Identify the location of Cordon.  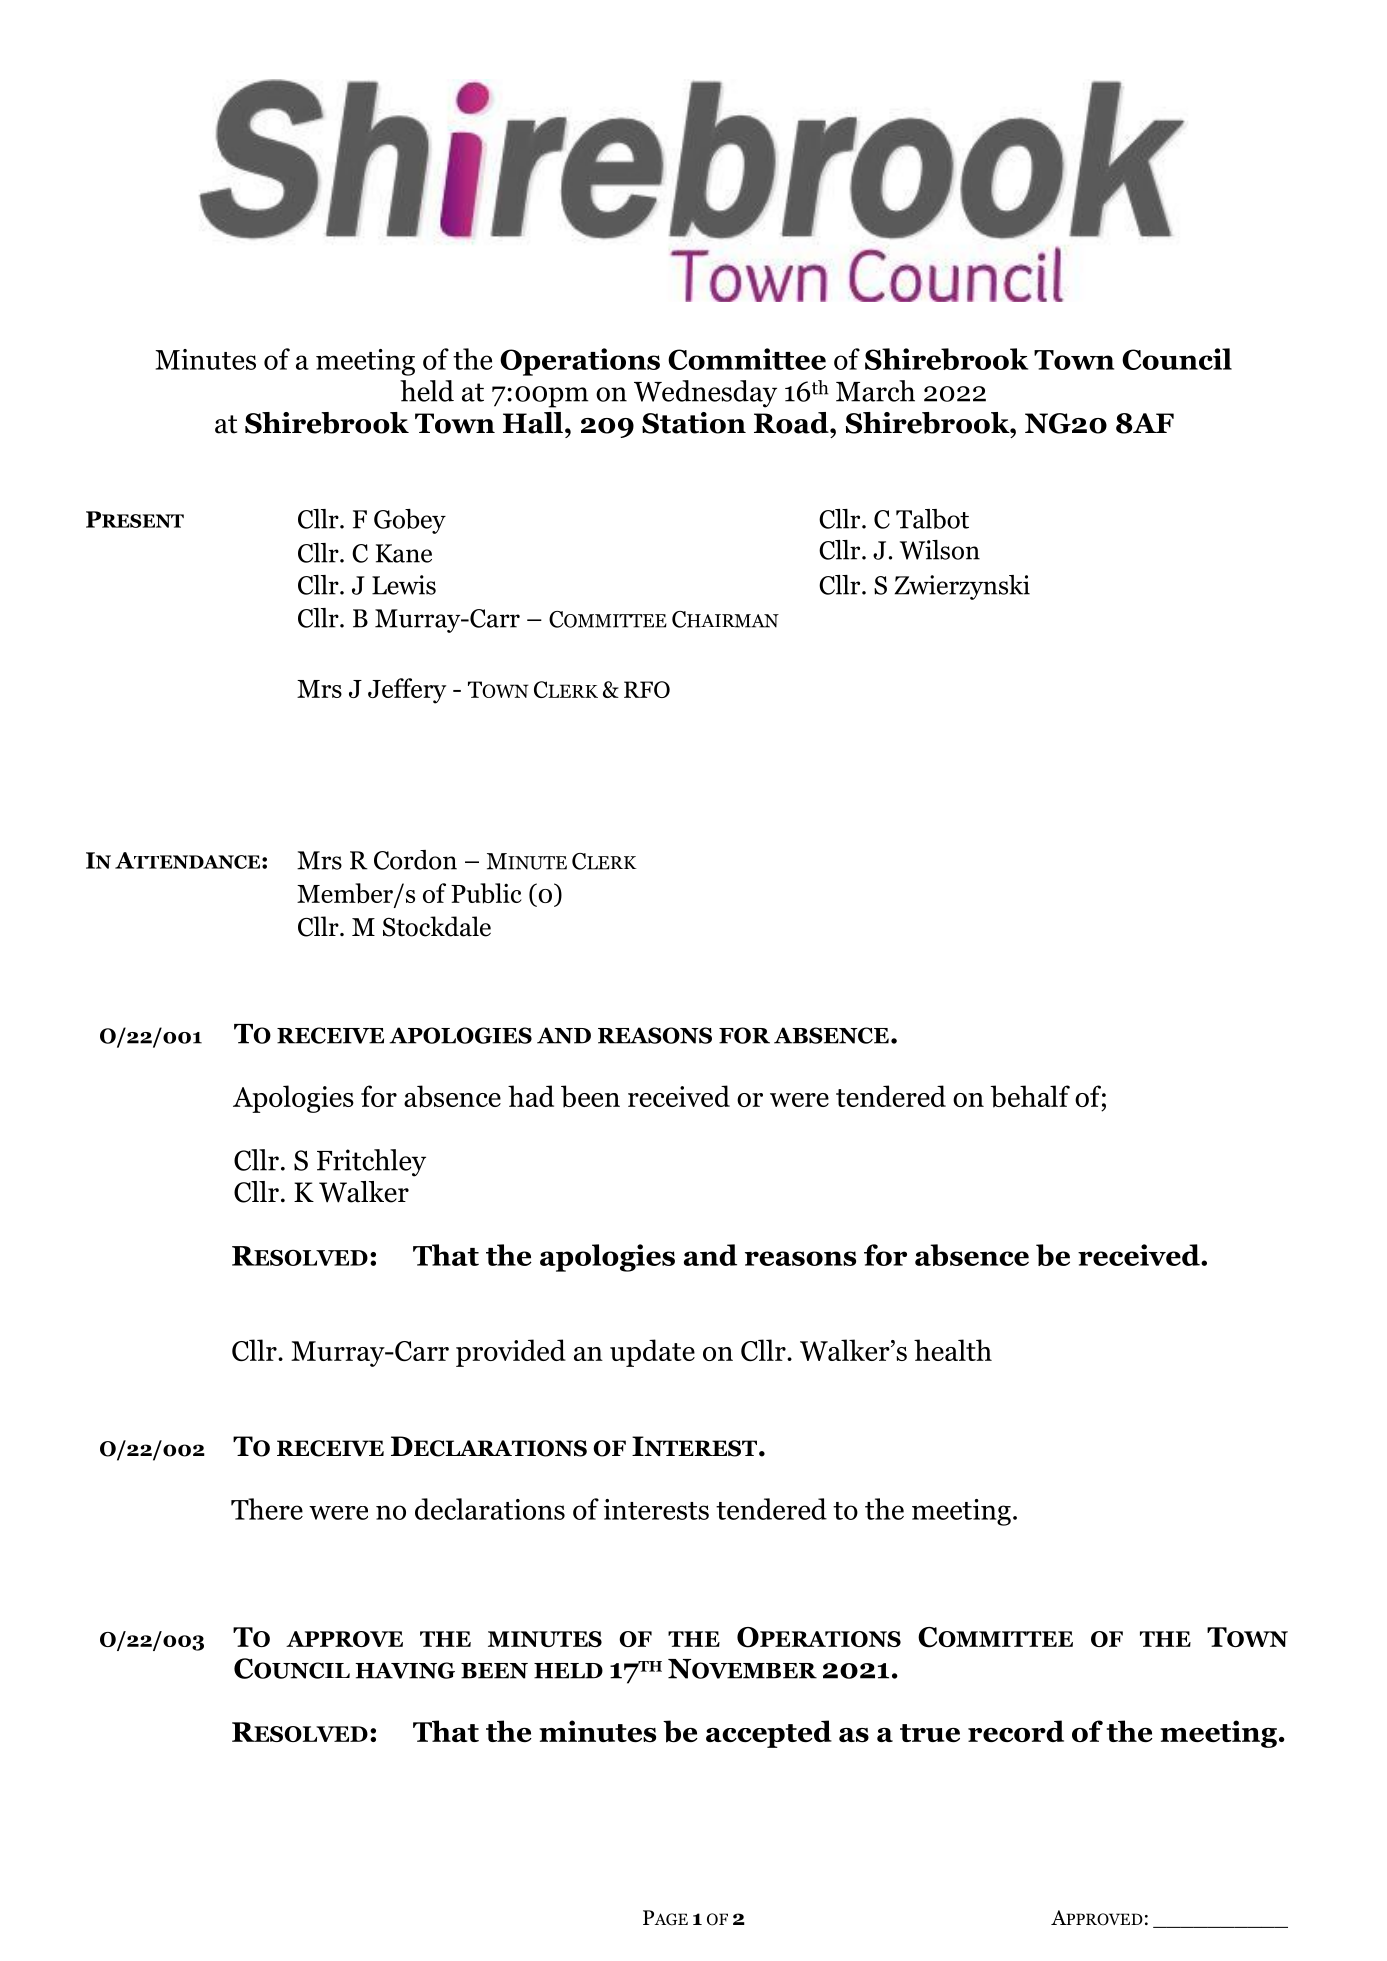
(415, 860).
